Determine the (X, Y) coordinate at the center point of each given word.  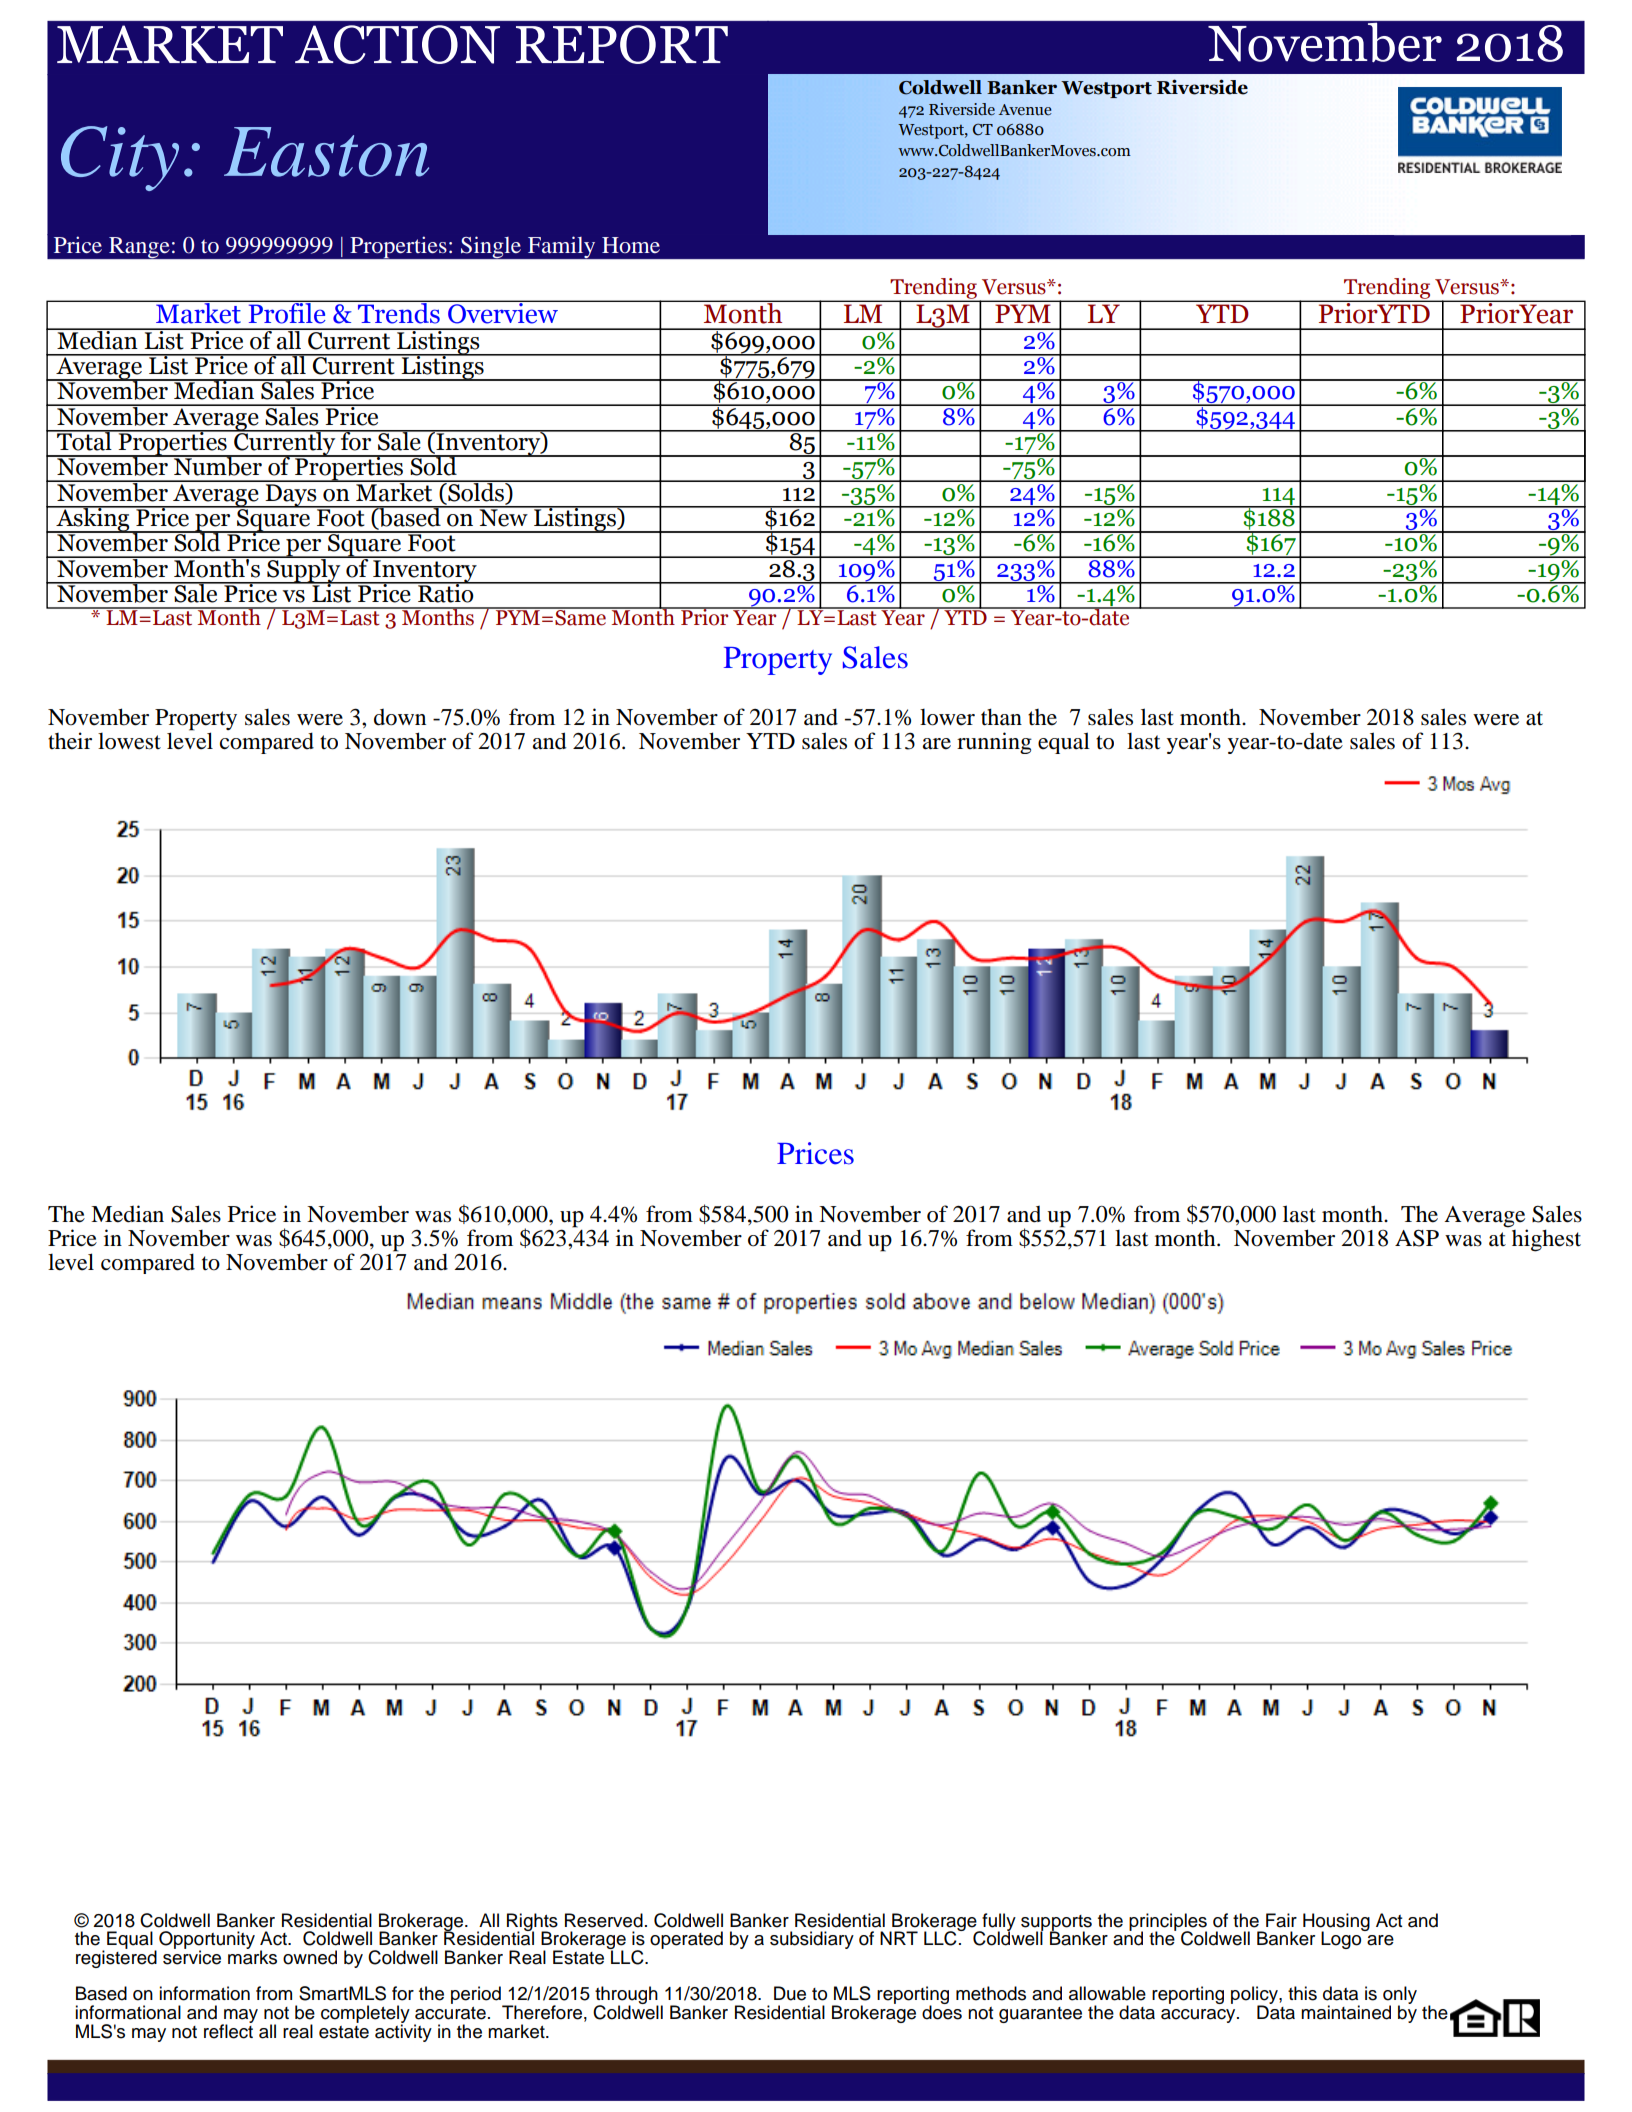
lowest (129, 741)
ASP (1417, 1238)
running (994, 743)
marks (252, 1956)
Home (631, 245)
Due (790, 1993)
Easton (326, 152)
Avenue (1024, 110)
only (1400, 1996)
